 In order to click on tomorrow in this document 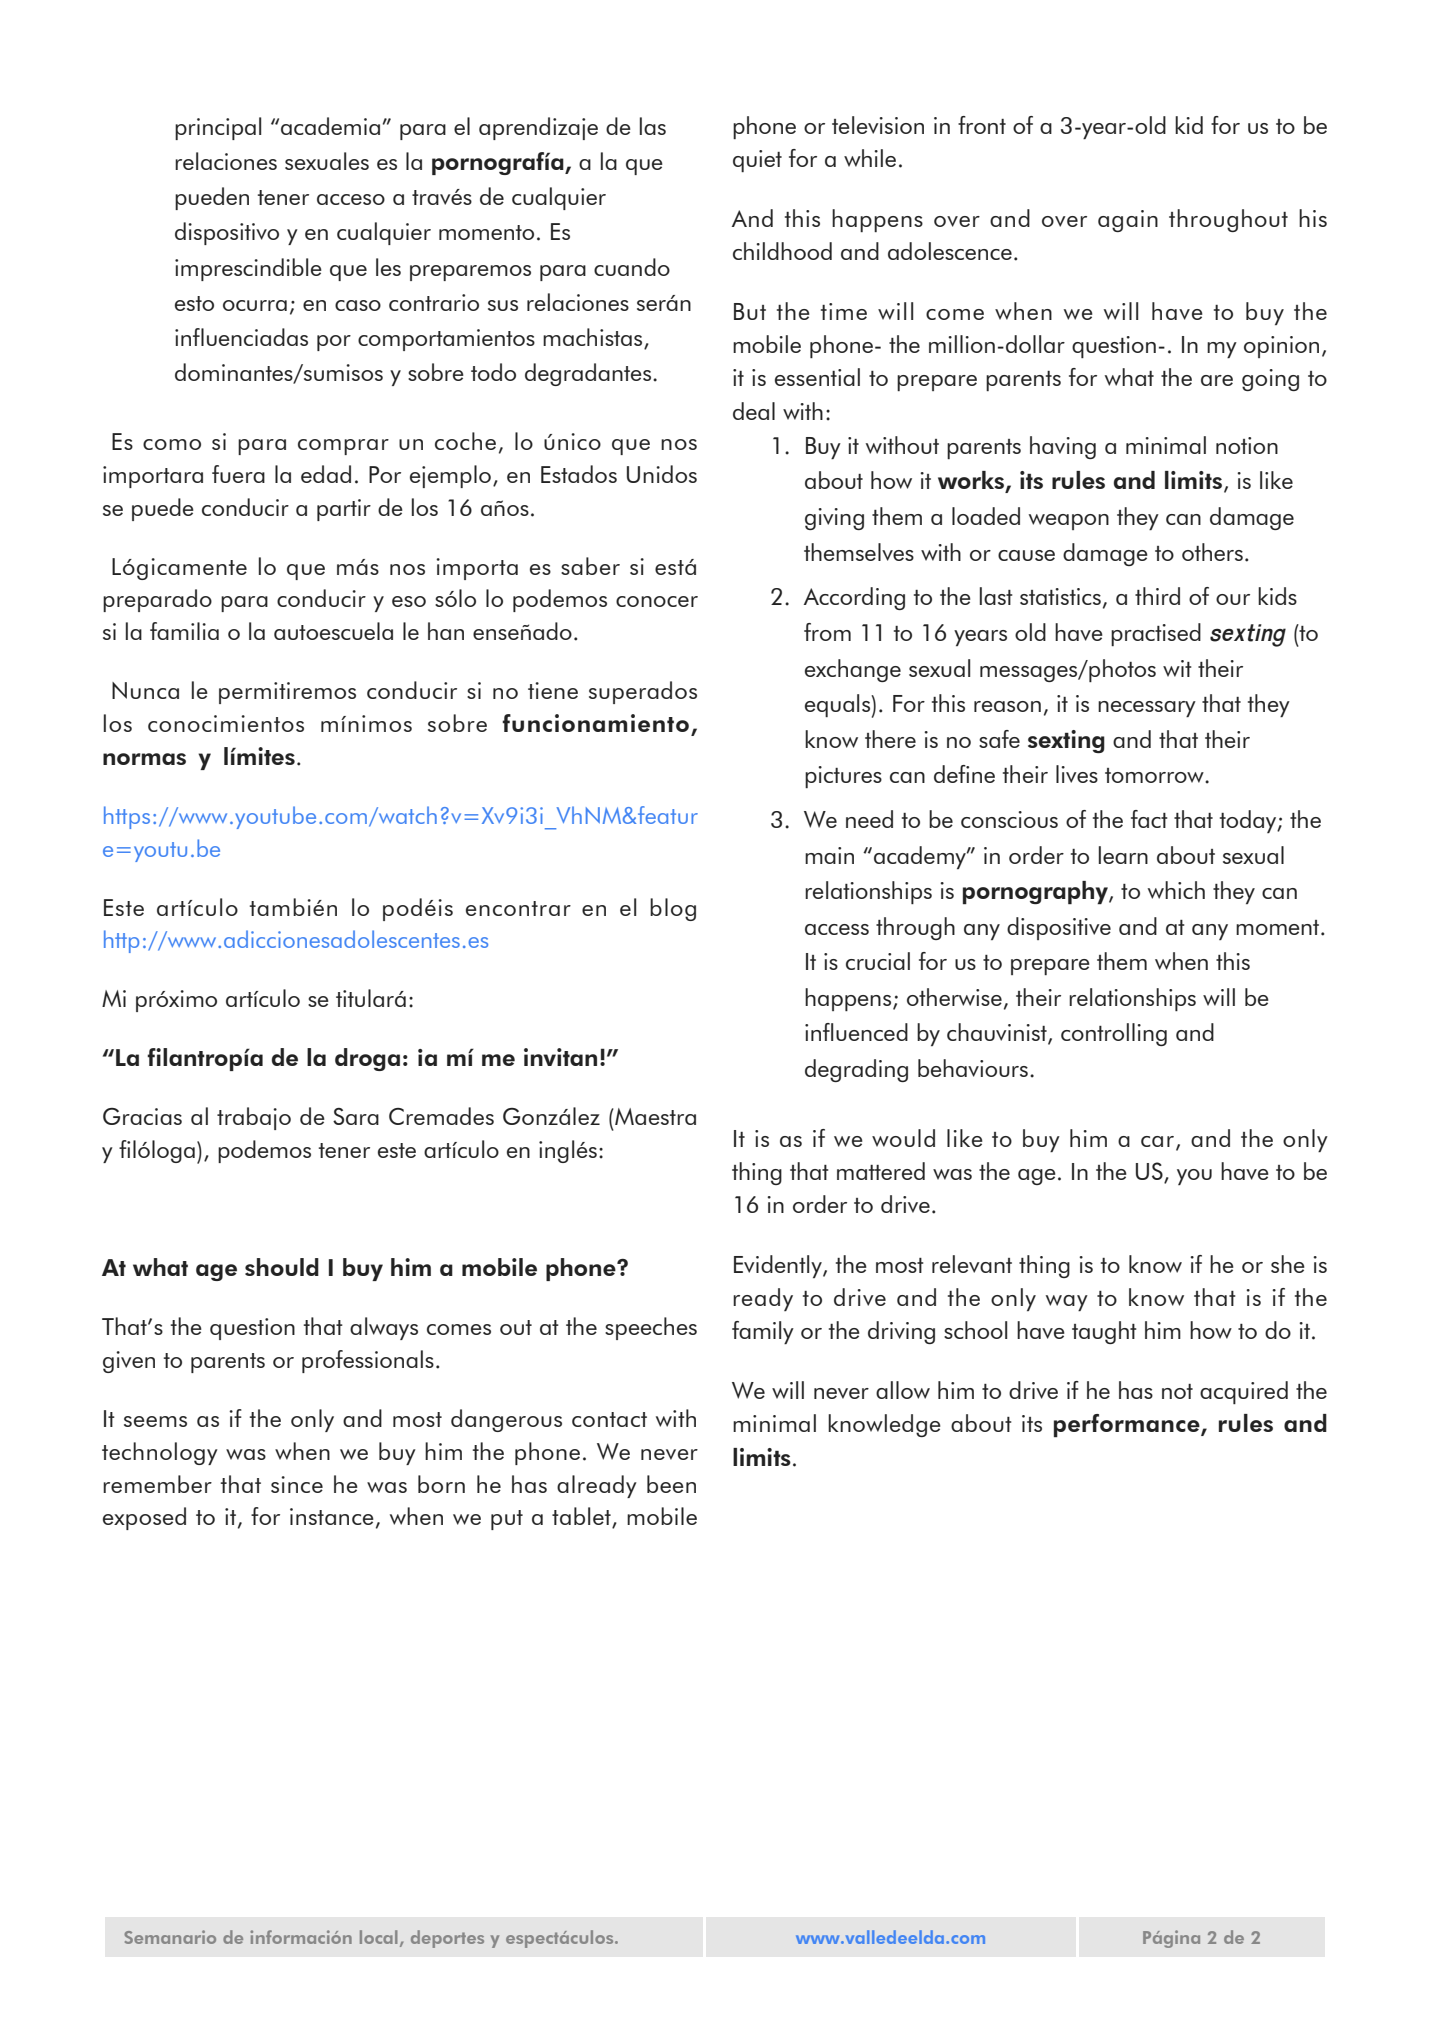, I will do `click(1155, 775)`.
